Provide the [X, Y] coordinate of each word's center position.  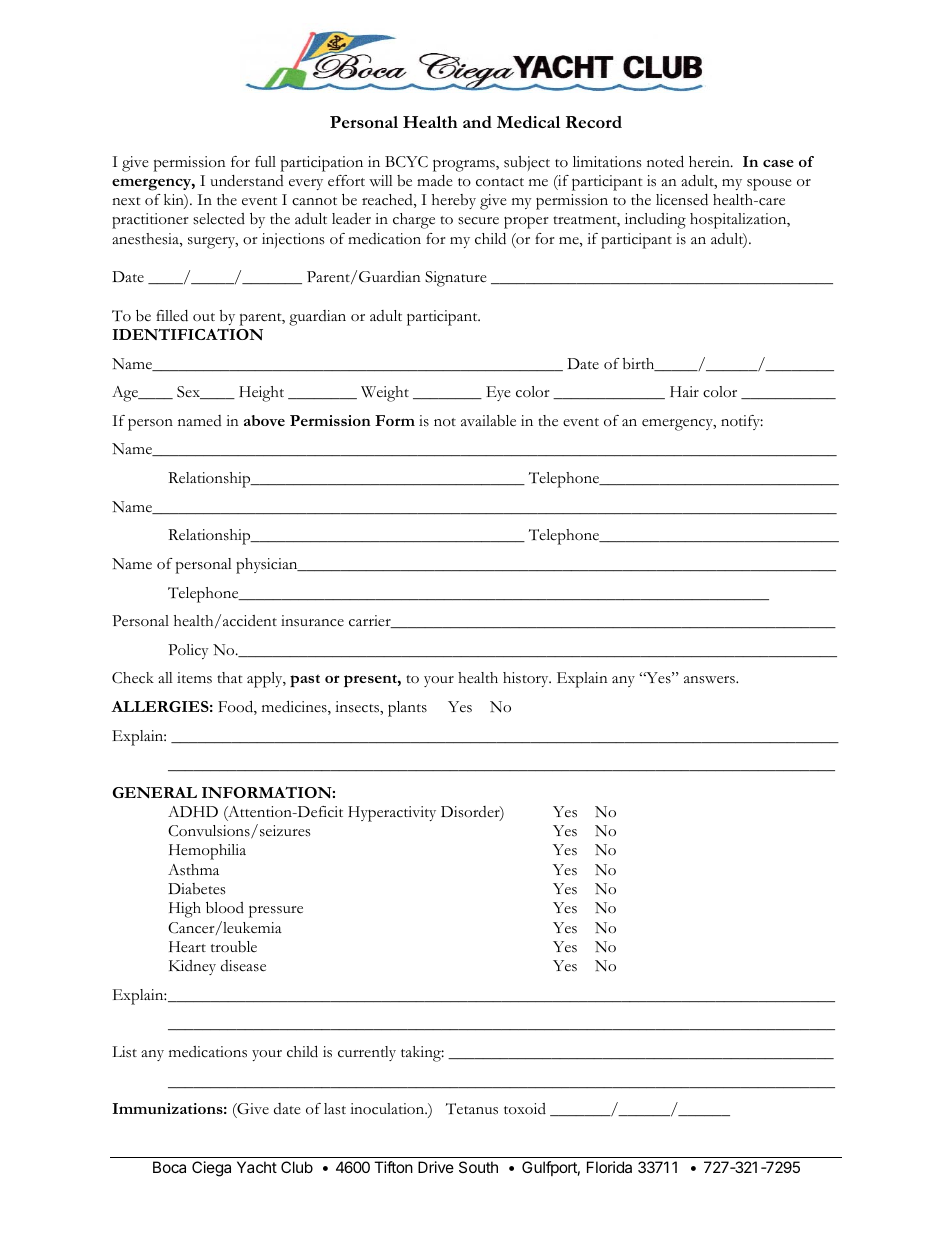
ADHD [193, 811]
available [488, 421]
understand [247, 181]
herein [710, 161]
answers [710, 680]
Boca [169, 1167]
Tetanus [472, 1109]
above [264, 420]
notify [742, 422]
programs [465, 166]
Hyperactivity [392, 814]
